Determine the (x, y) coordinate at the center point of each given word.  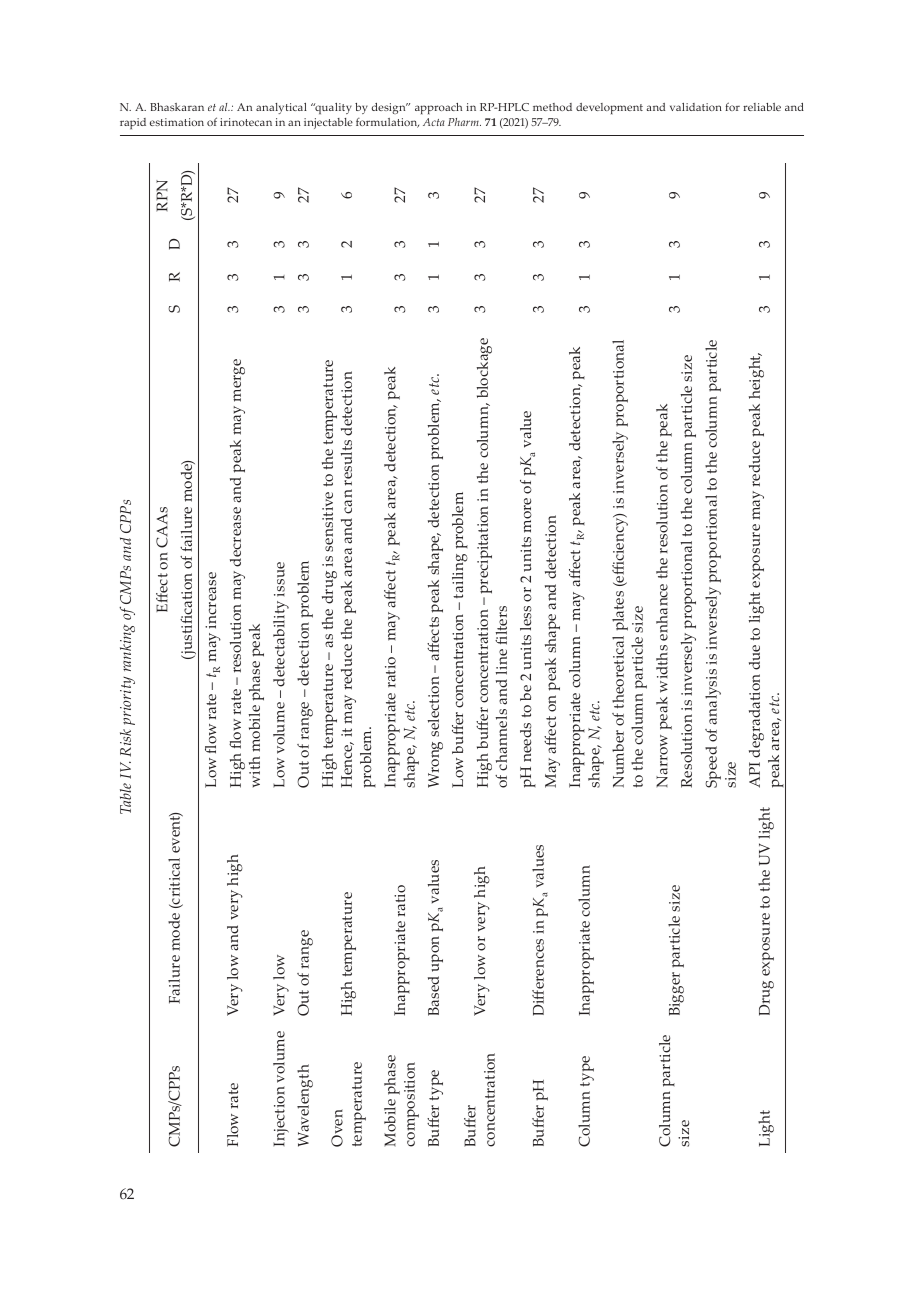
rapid (133, 123)
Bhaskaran (177, 107)
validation (696, 107)
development (609, 109)
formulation (387, 123)
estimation (177, 122)
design (389, 108)
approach (438, 109)
